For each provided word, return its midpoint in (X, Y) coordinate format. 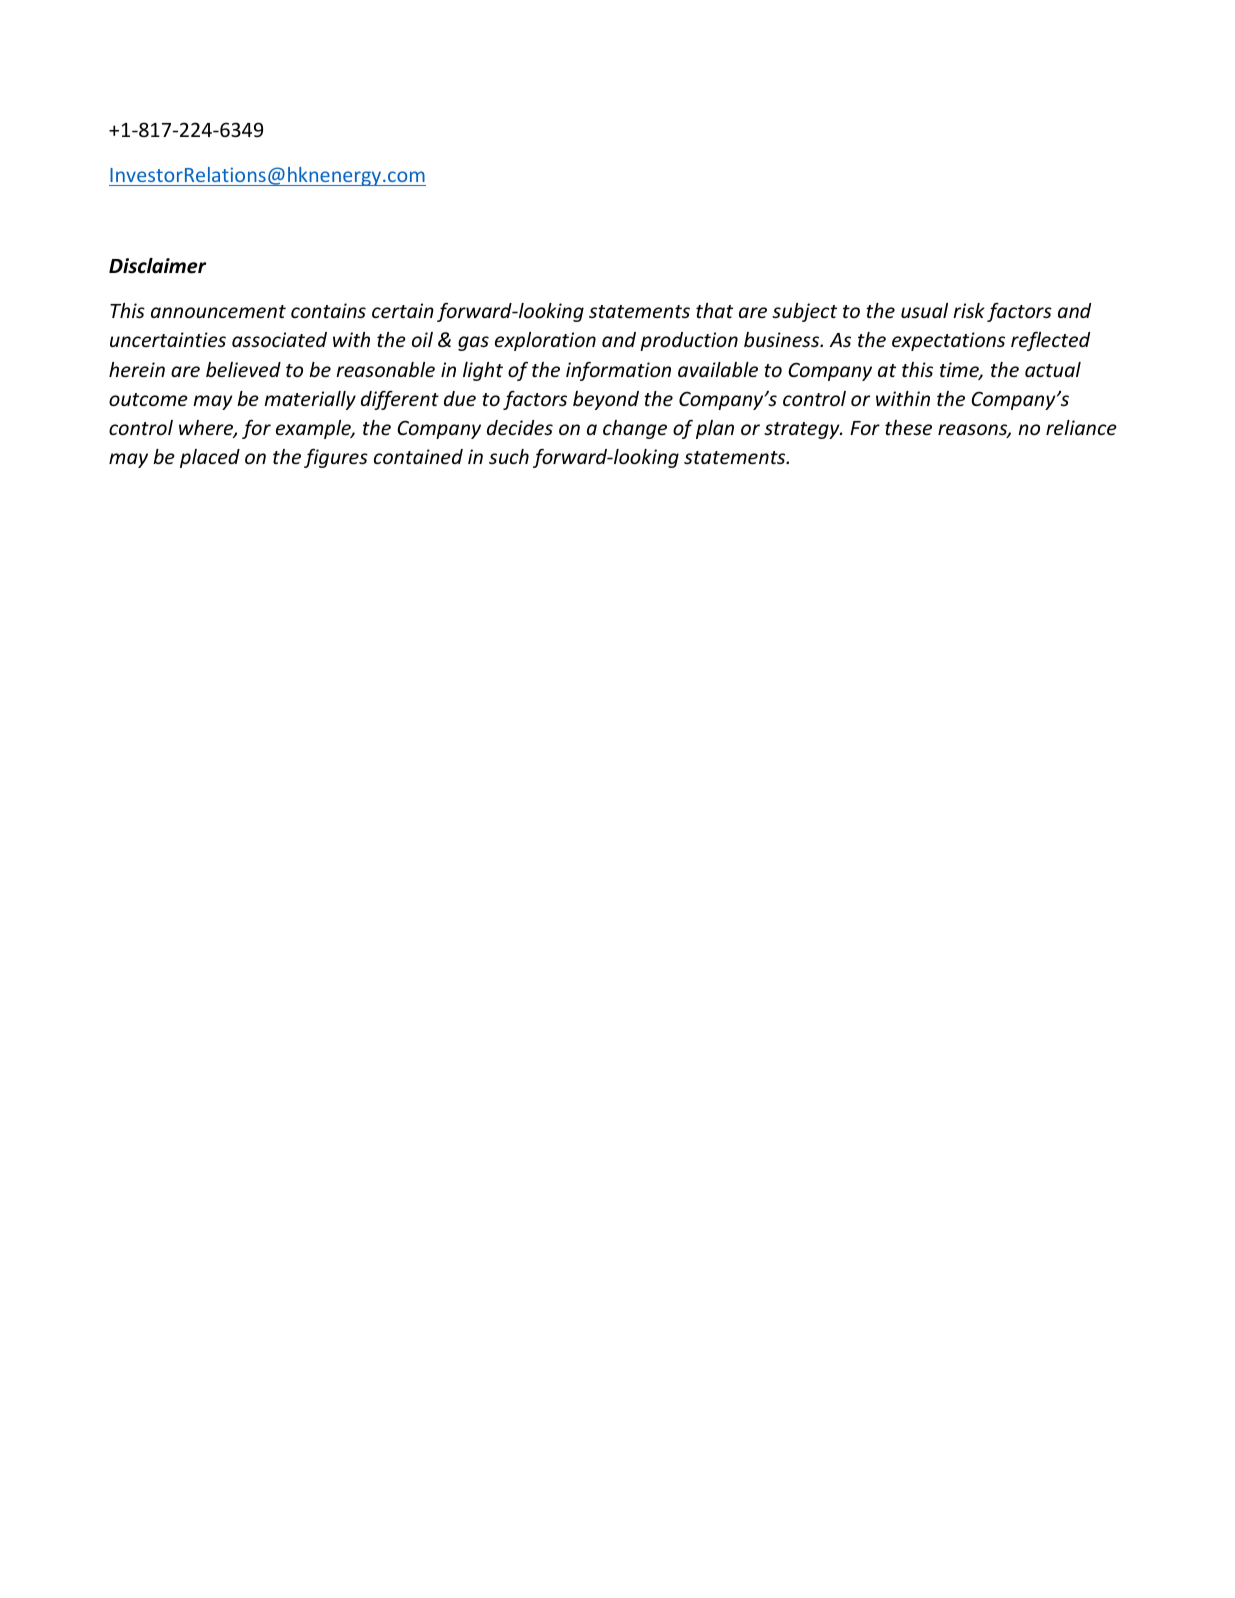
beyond (606, 400)
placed (210, 458)
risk (969, 310)
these (908, 427)
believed (243, 369)
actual (1053, 369)
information (618, 371)
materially (310, 400)
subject (804, 312)
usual (924, 310)
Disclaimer (157, 266)
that (714, 310)
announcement (218, 311)
